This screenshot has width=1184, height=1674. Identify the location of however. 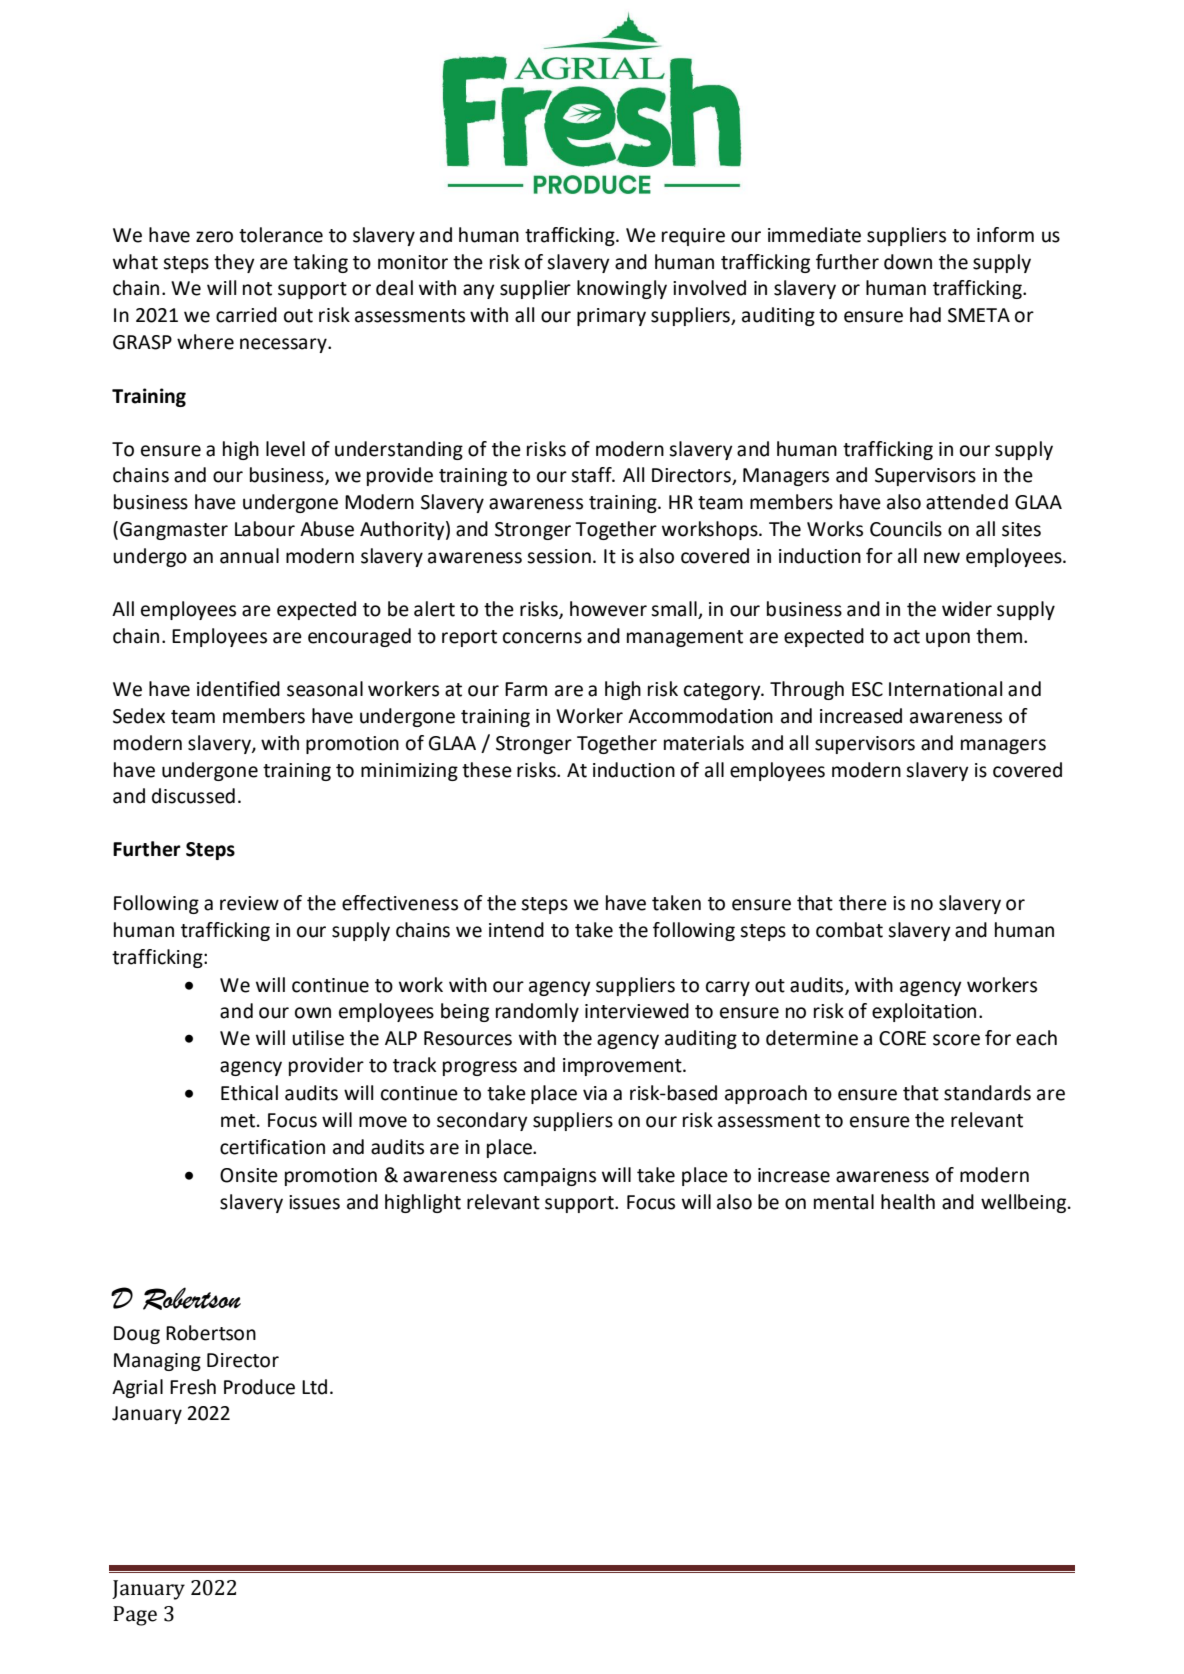
(608, 609).
